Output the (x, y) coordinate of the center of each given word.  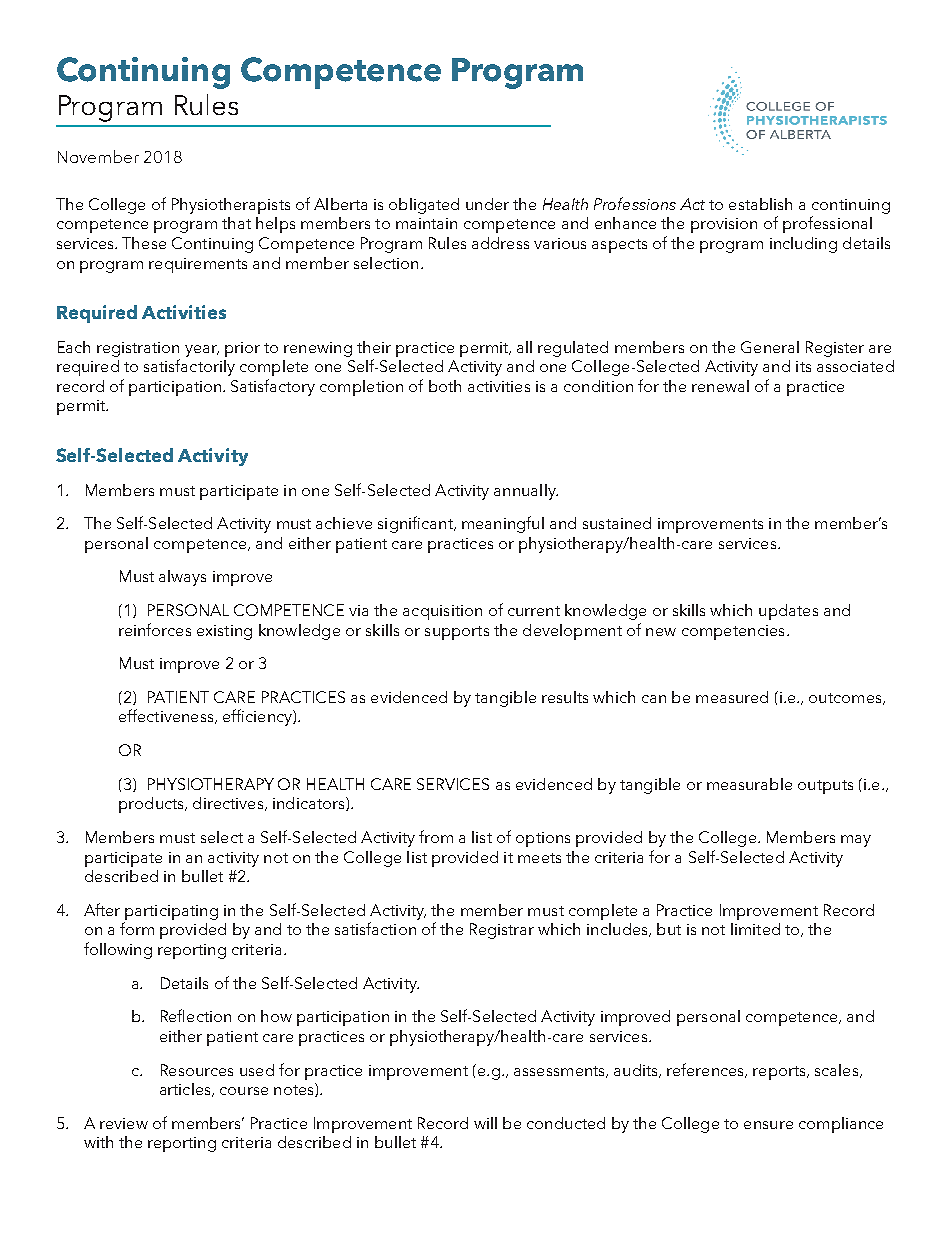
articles (186, 1090)
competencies (733, 632)
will (485, 1123)
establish (760, 204)
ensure (768, 1125)
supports (457, 633)
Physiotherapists (231, 206)
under (487, 204)
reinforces (155, 629)
